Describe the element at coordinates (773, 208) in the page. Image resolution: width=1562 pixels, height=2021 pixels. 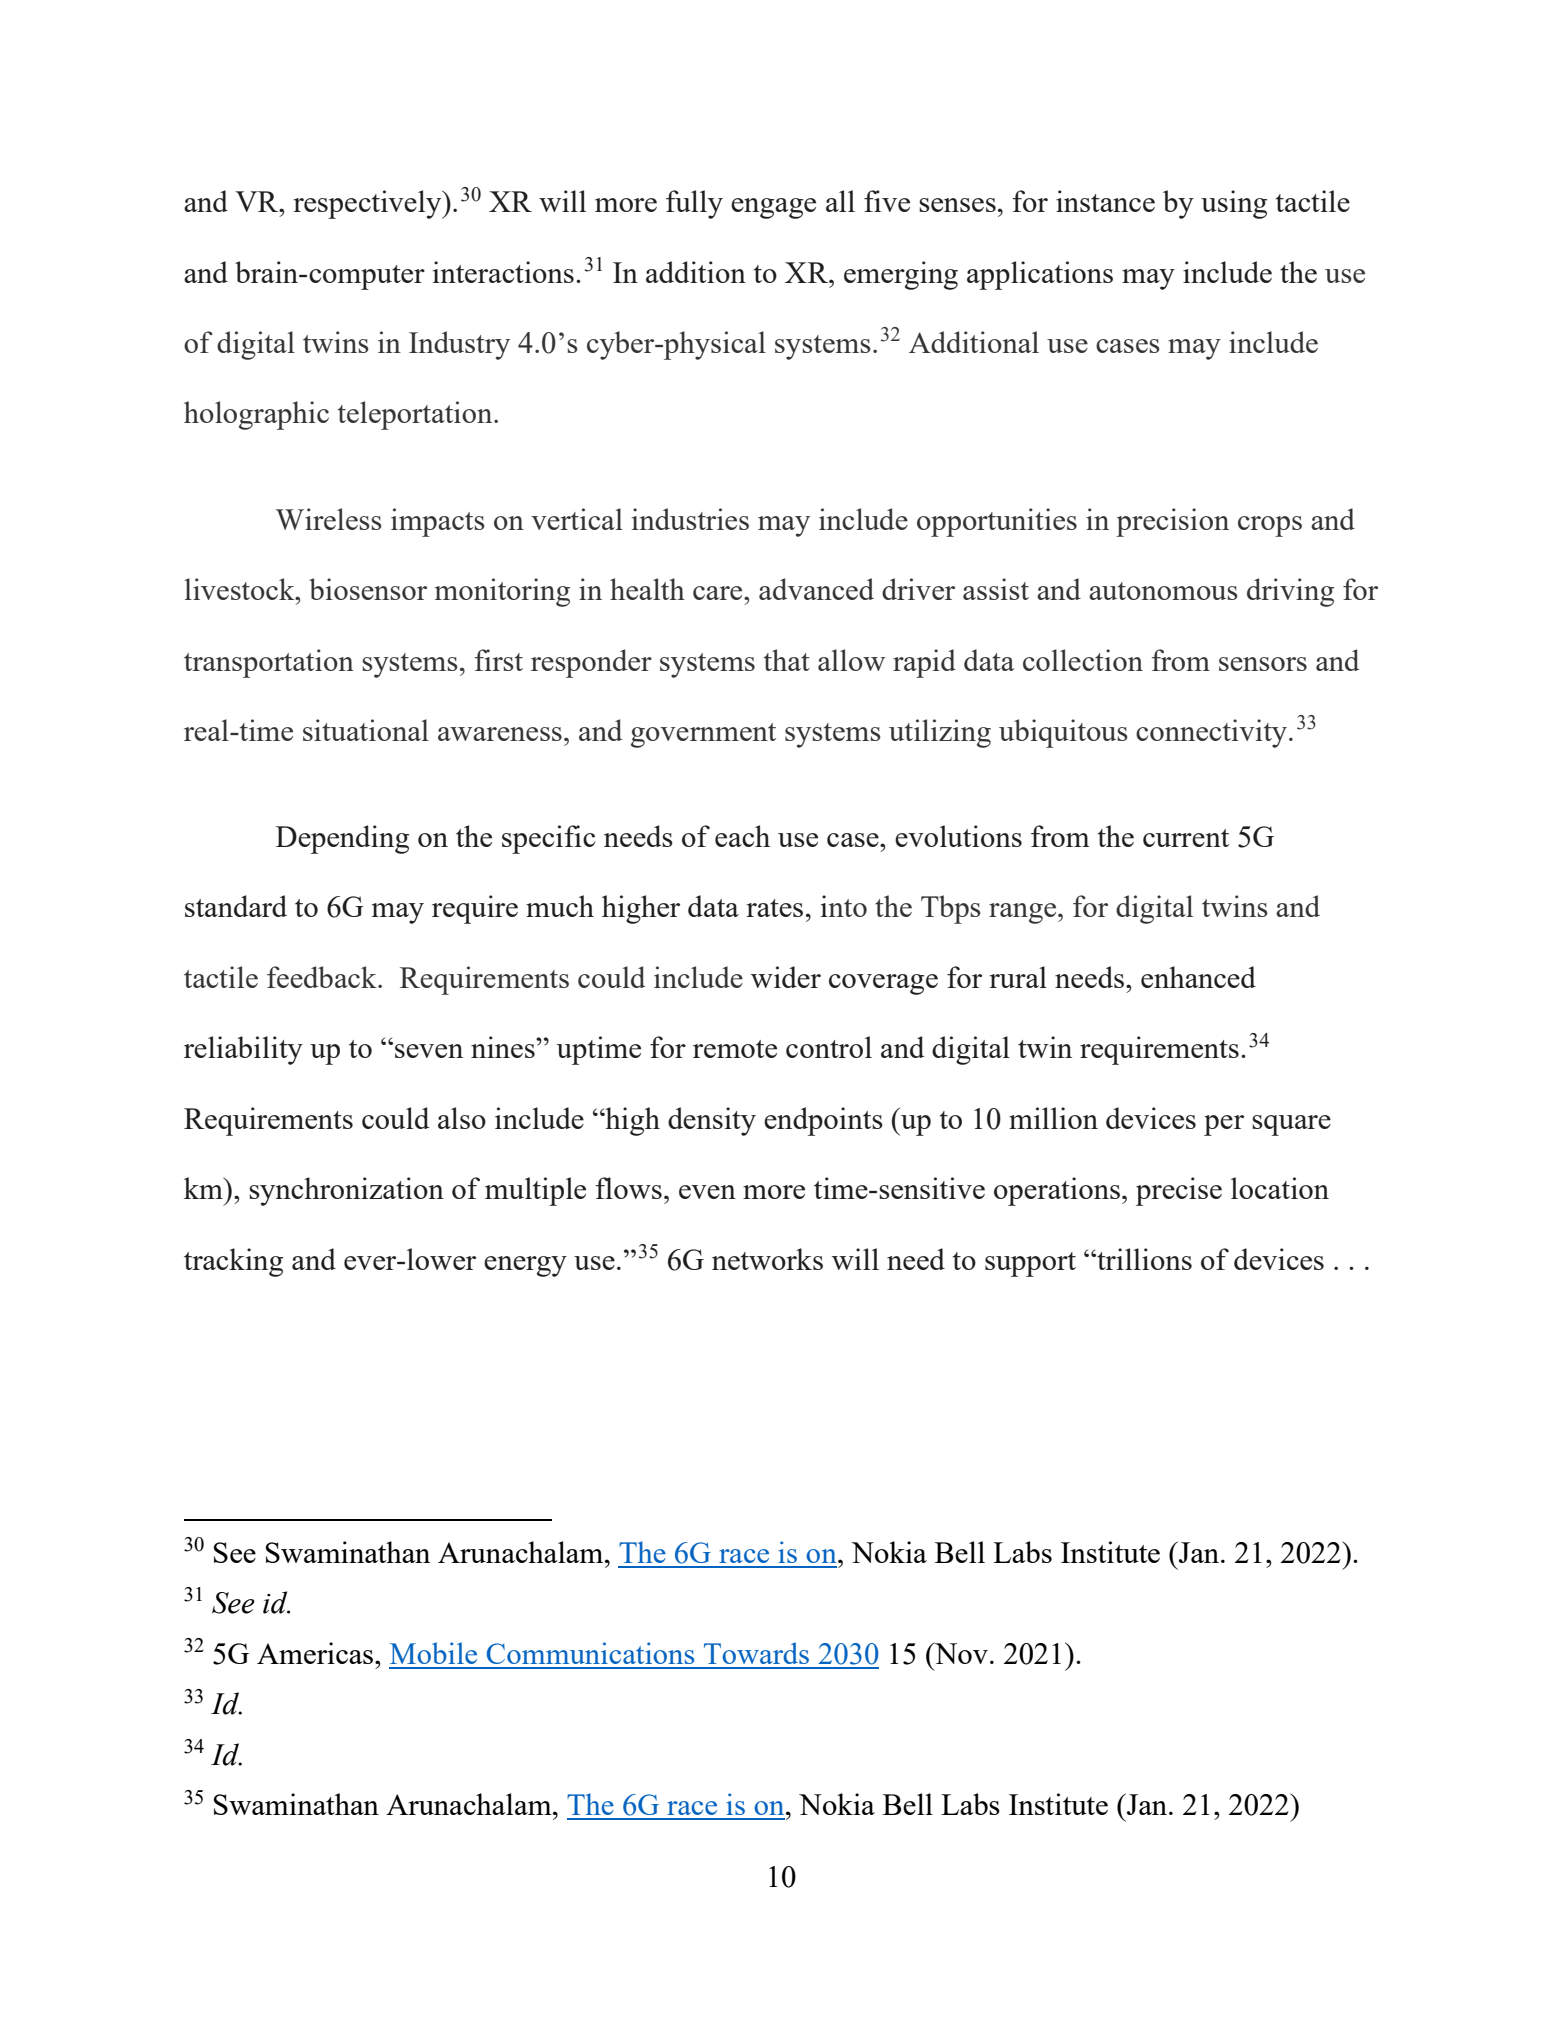
I see `engage` at that location.
